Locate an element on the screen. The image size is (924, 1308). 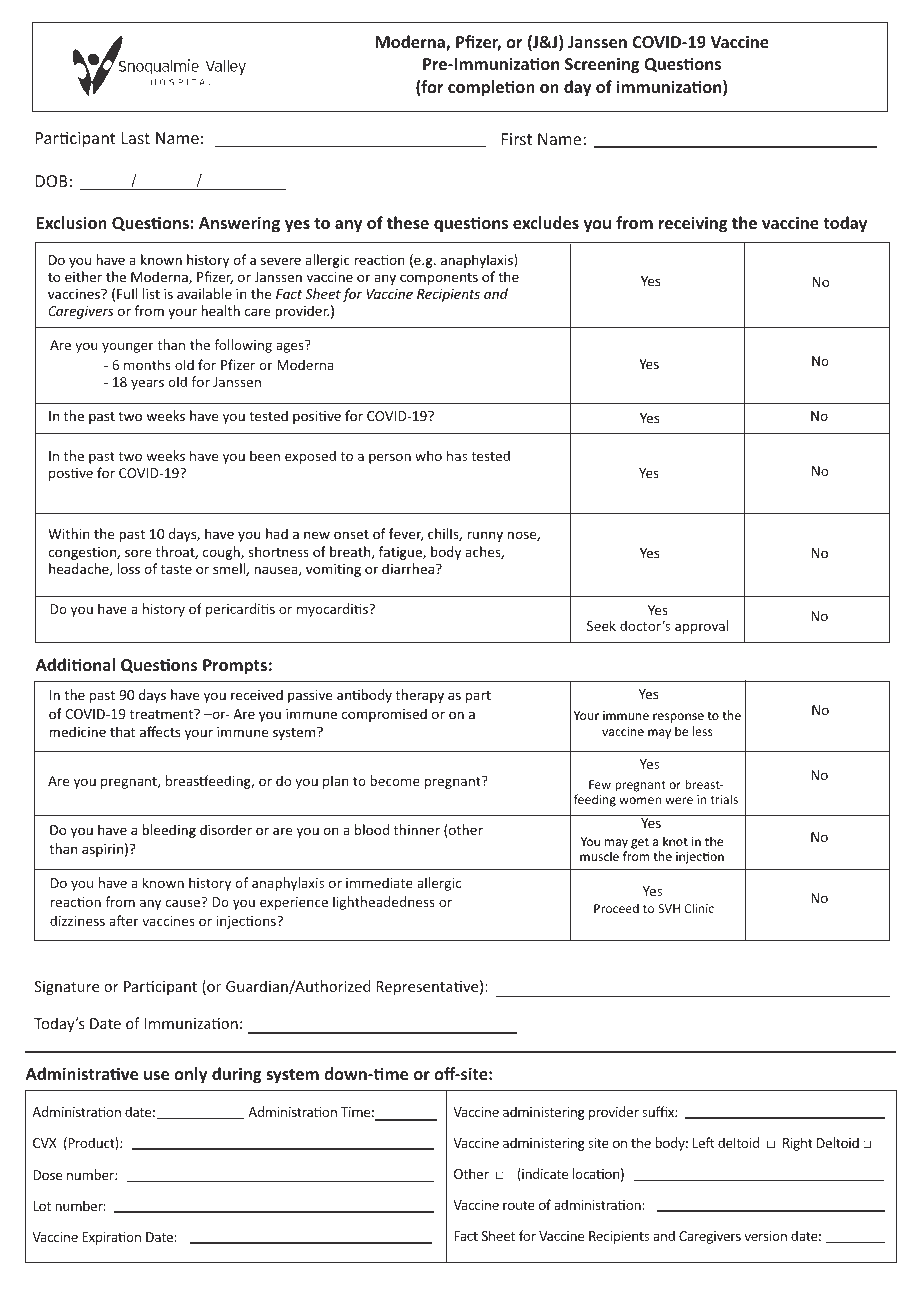
approval is located at coordinates (701, 627).
